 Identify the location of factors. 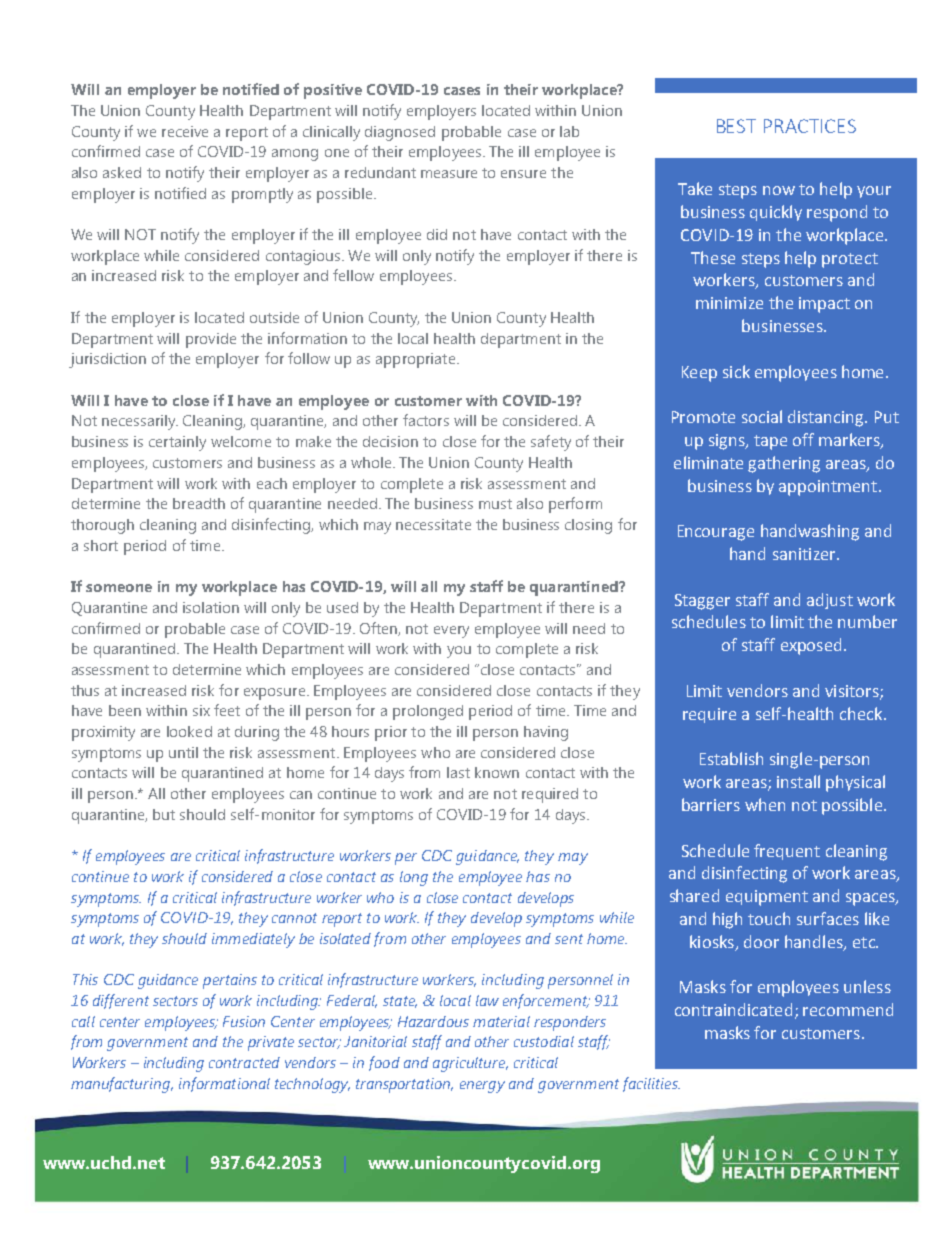
(426, 420).
